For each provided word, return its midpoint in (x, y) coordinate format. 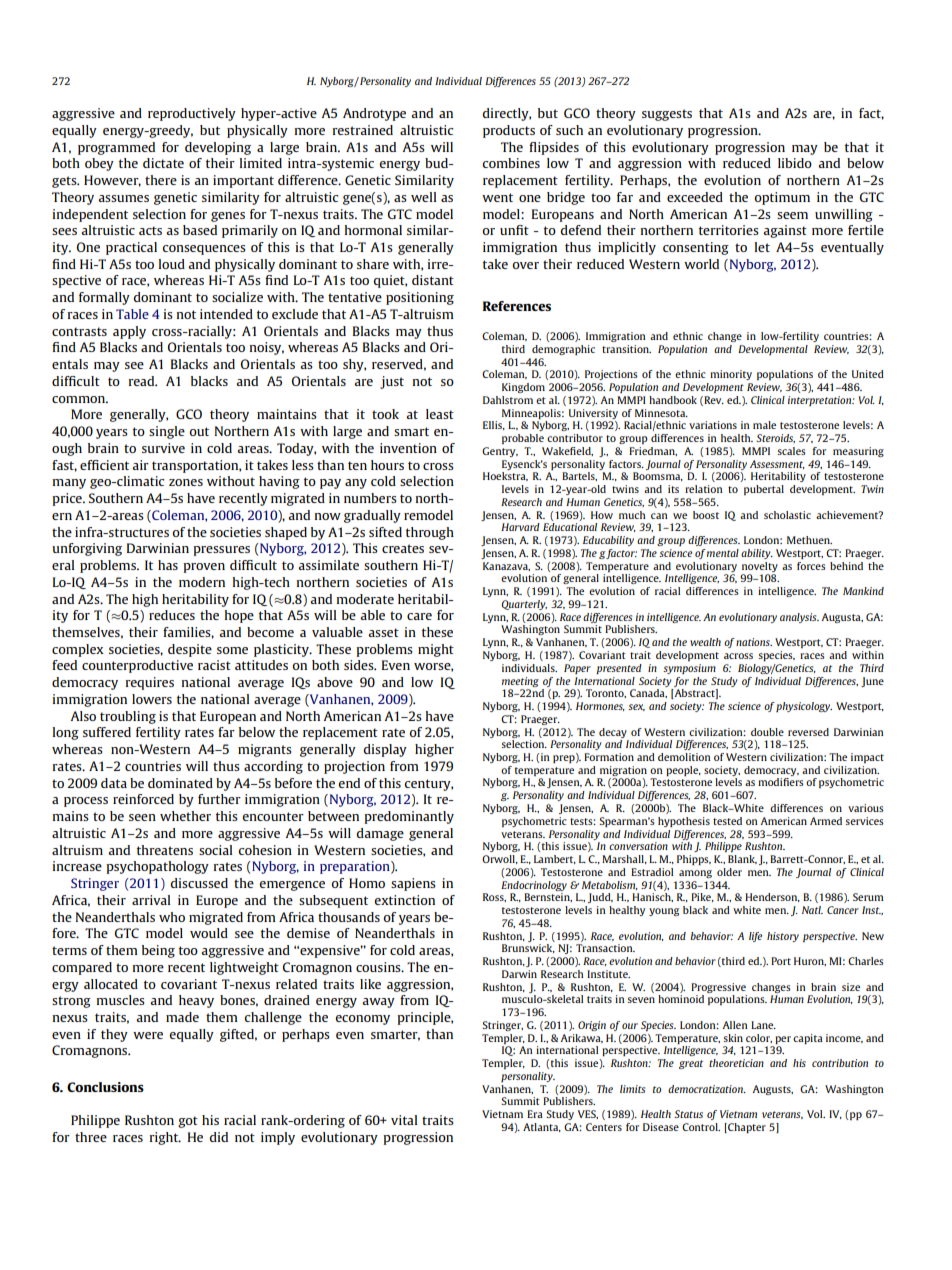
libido (795, 163)
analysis (799, 618)
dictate (163, 163)
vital (404, 1120)
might (436, 650)
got (188, 1122)
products (509, 131)
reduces (172, 615)
